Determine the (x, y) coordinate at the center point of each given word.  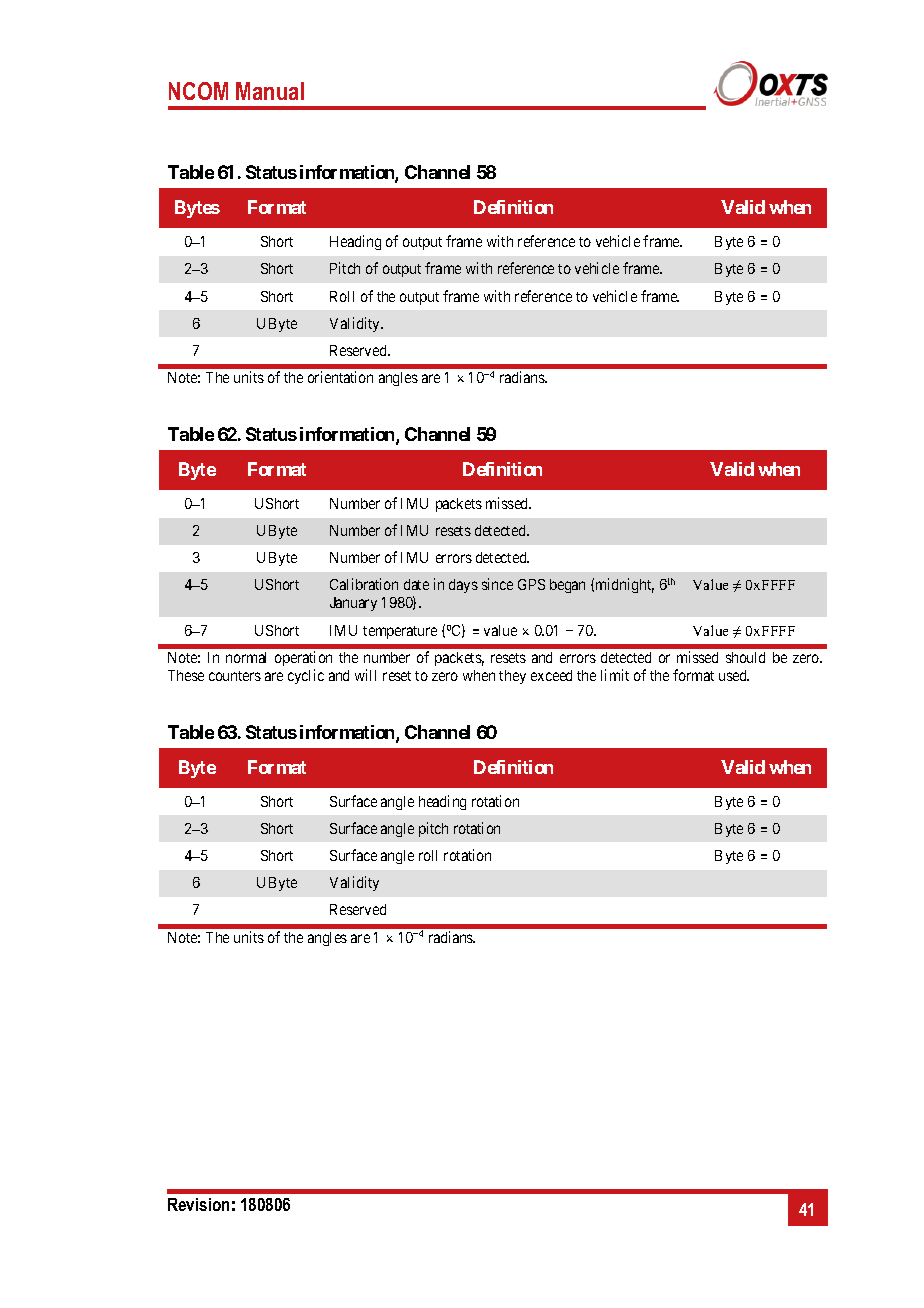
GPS (531, 584)
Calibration (364, 584)
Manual (270, 91)
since (497, 584)
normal (246, 657)
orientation (340, 377)
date (416, 584)
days (463, 586)
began (567, 586)
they (512, 677)
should (745, 657)
